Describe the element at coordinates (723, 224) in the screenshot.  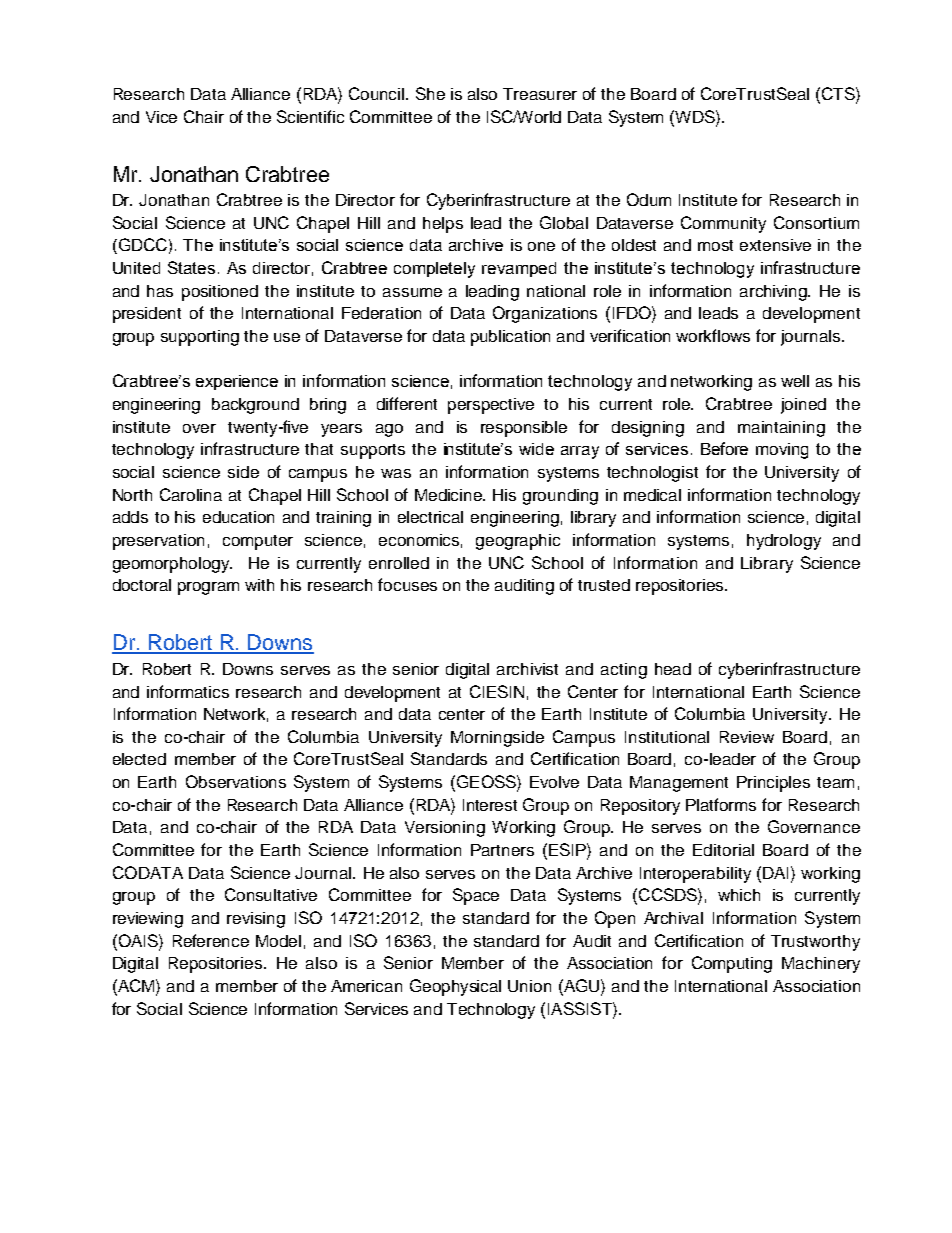
I see `Community` at that location.
